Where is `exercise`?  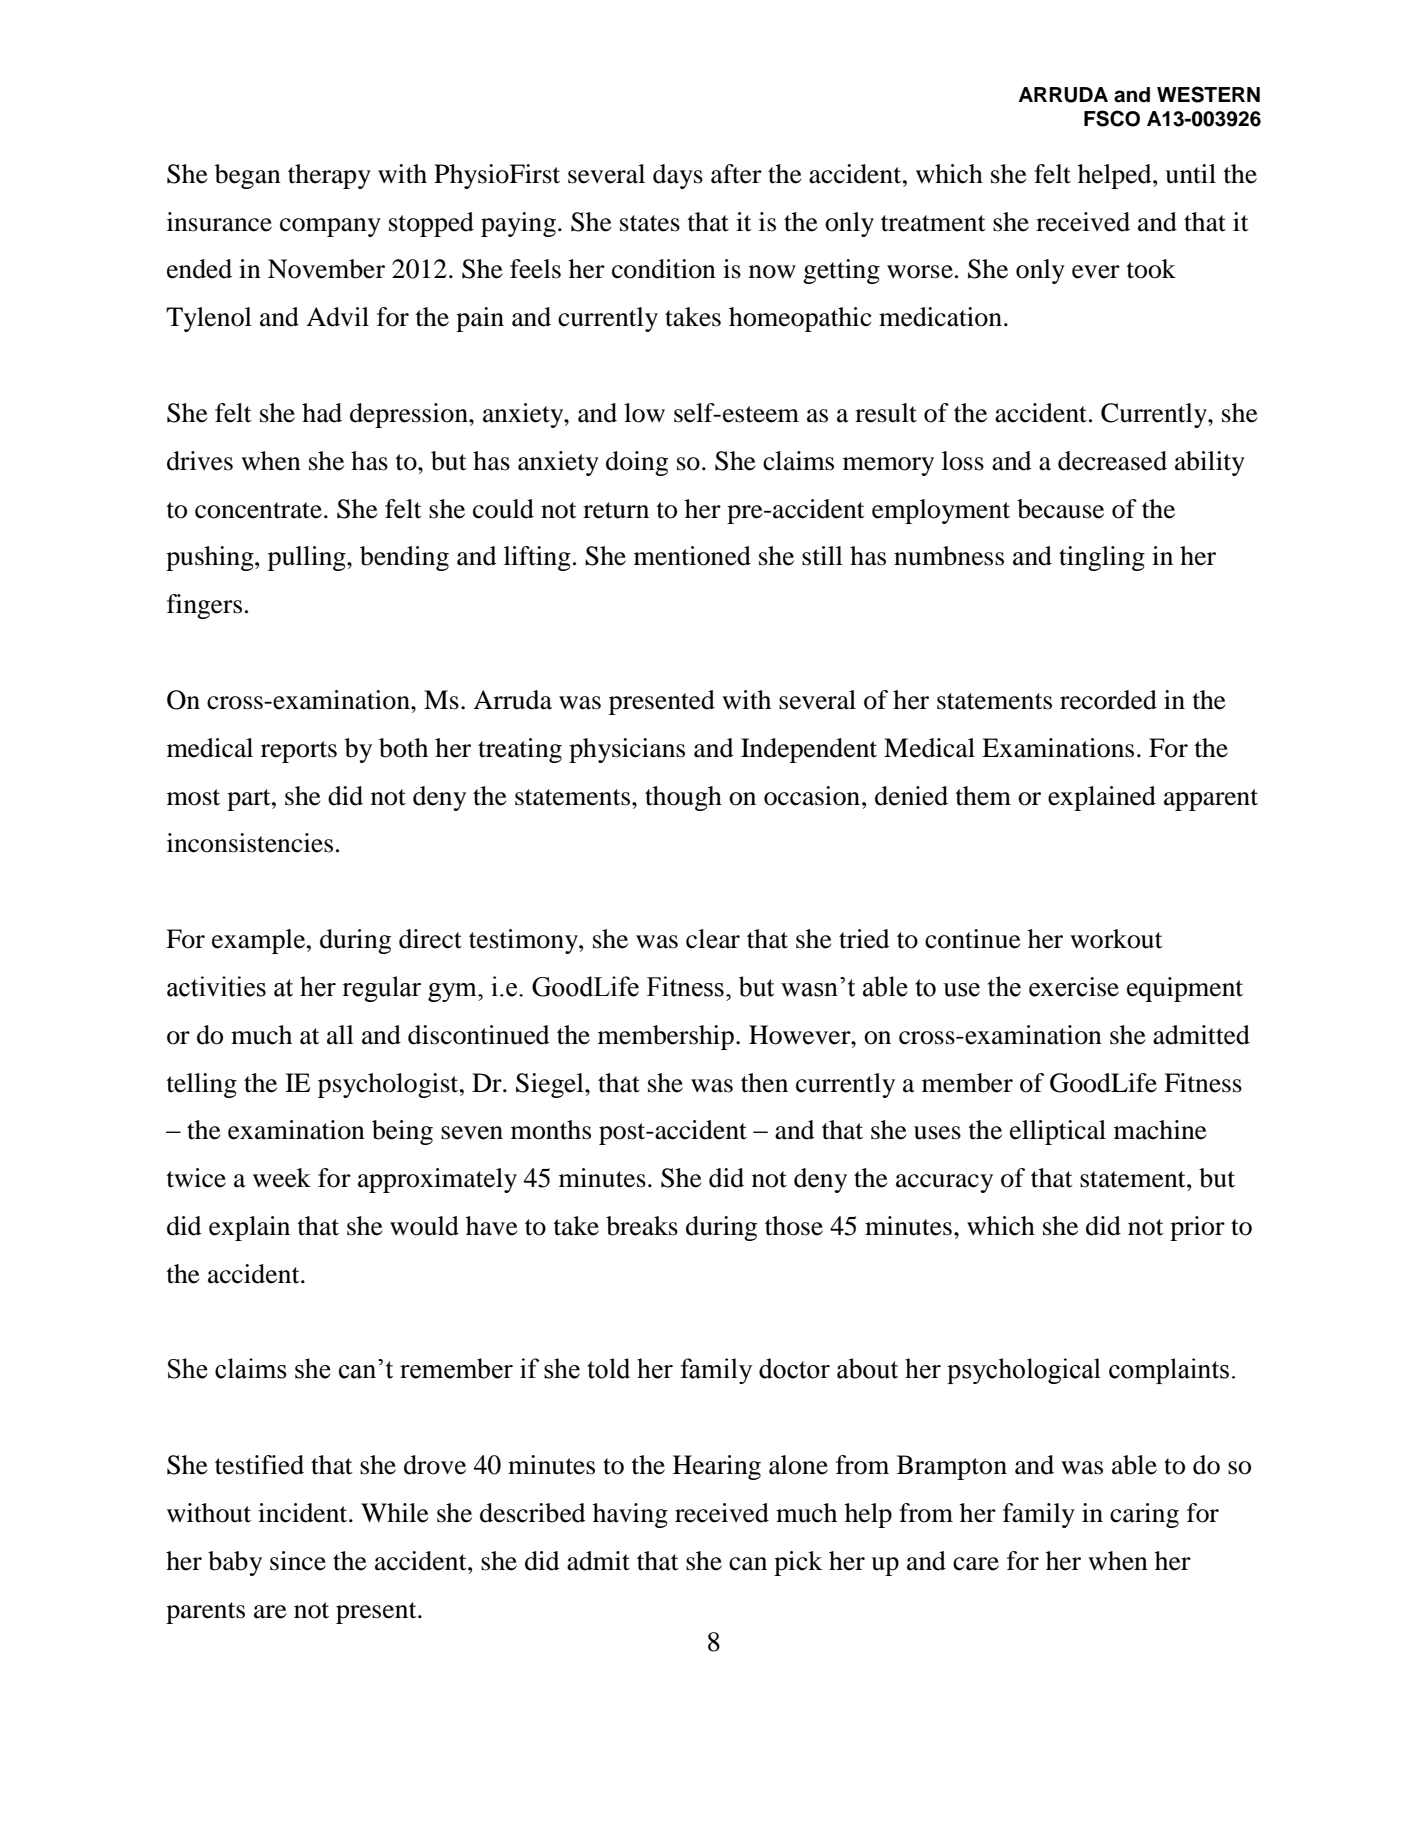 exercise is located at coordinates (1074, 987).
